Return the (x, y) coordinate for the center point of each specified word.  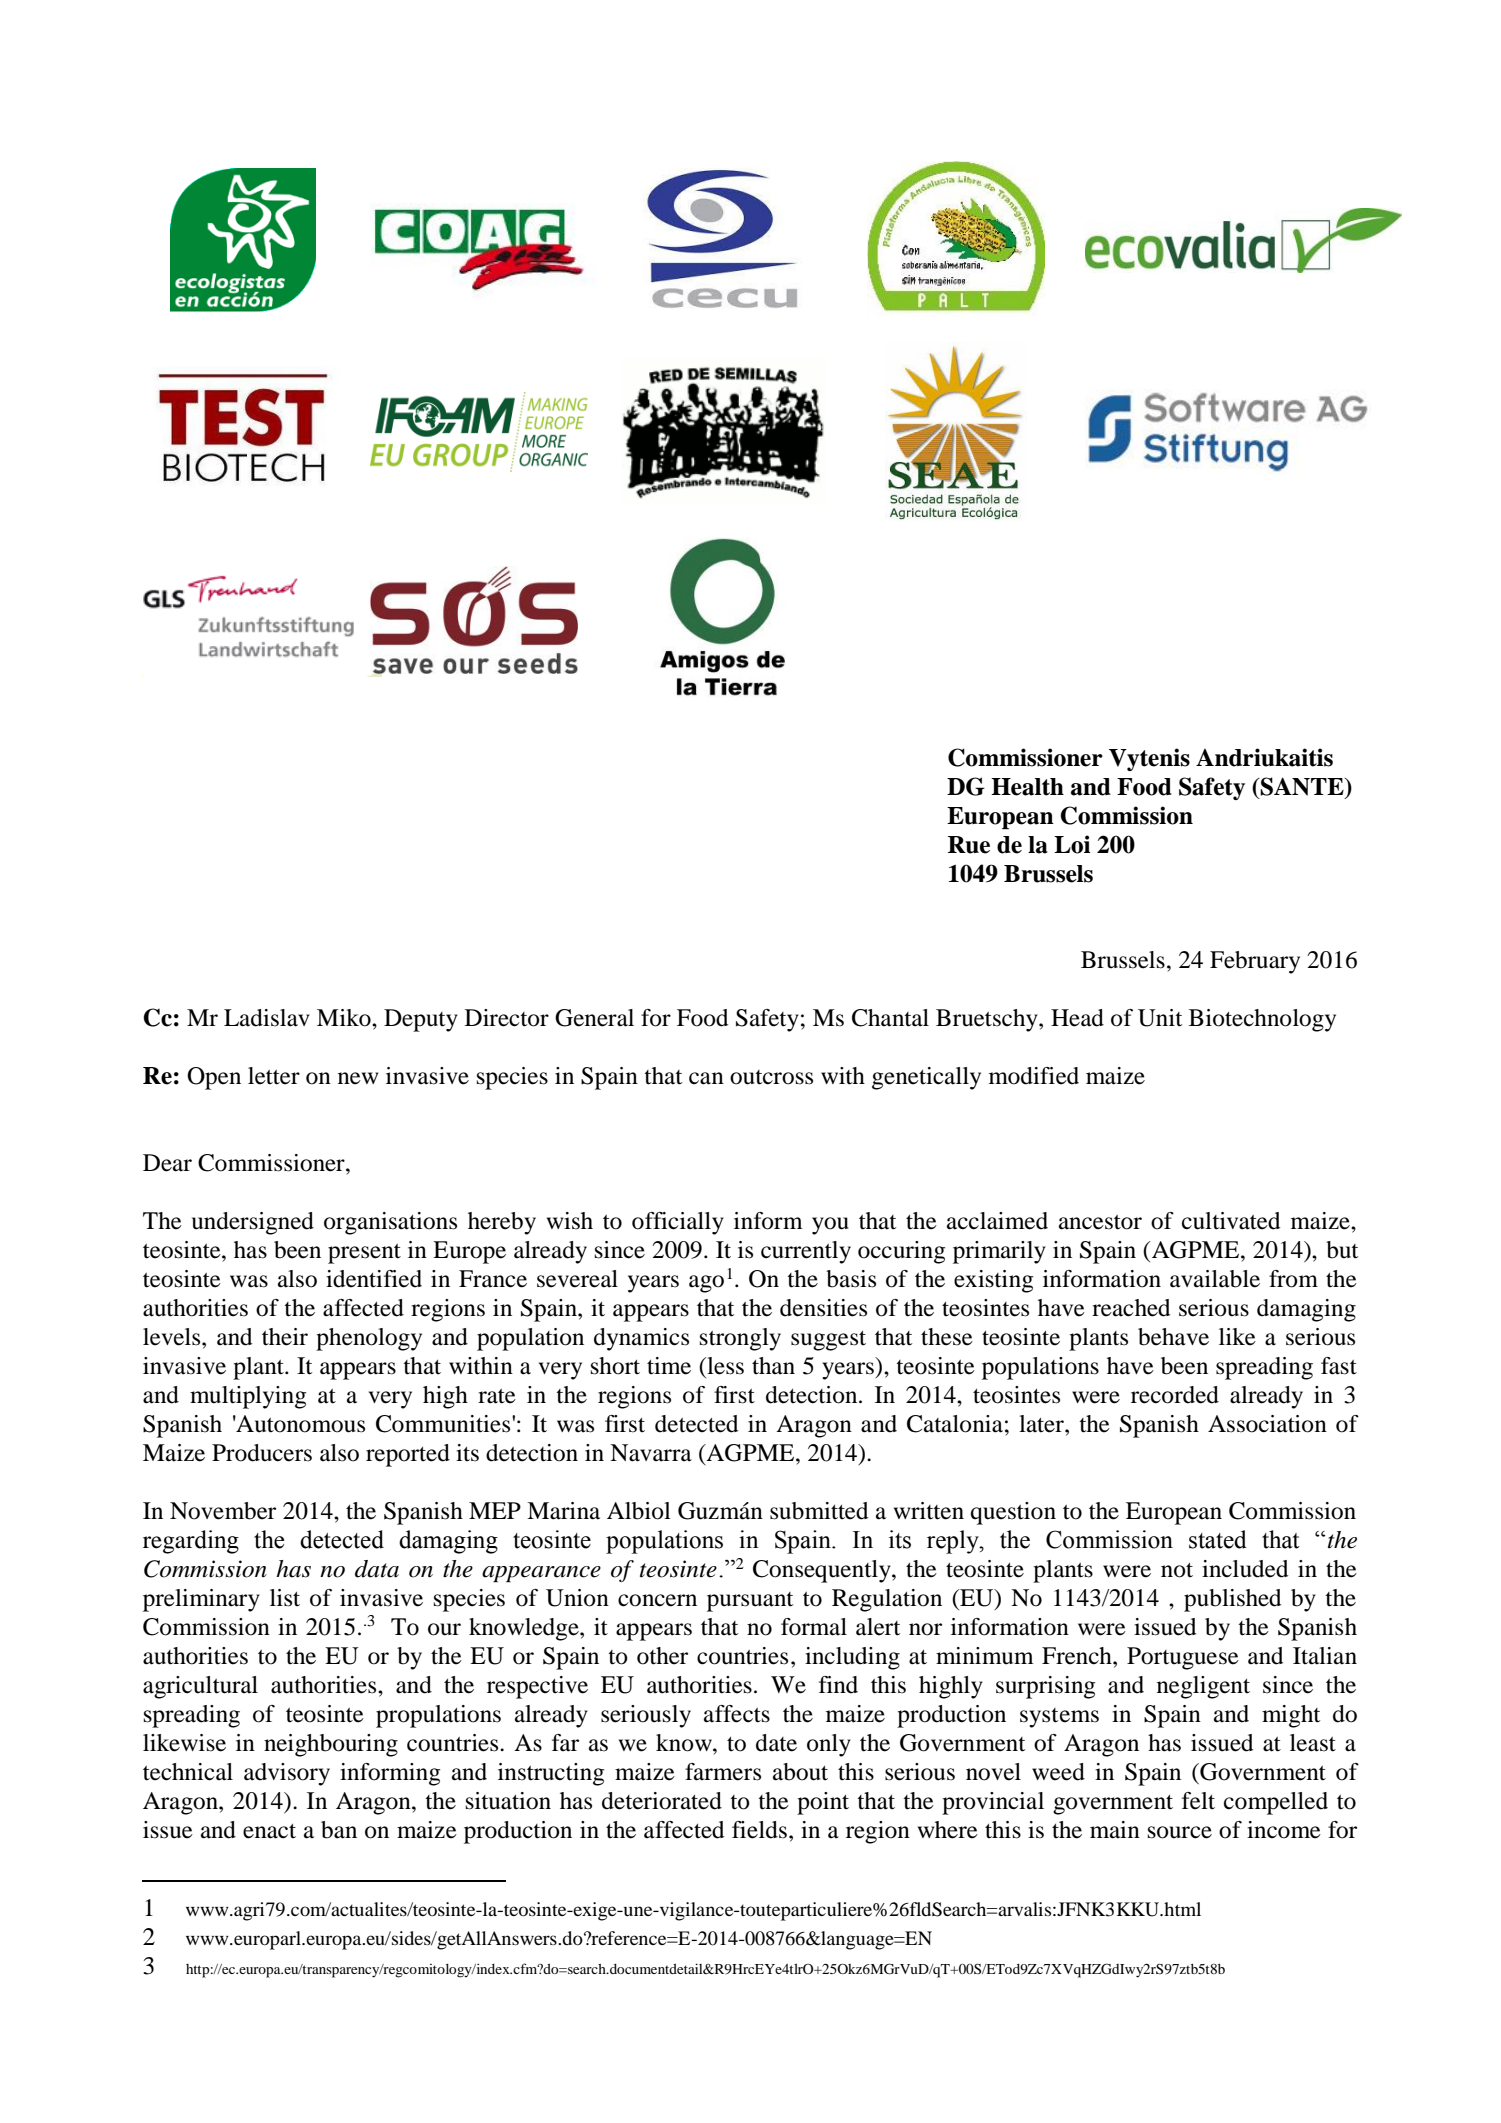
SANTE (1302, 787)
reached (1131, 1308)
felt (1198, 1801)
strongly (740, 1339)
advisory (287, 1774)
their (285, 1337)
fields (759, 1830)
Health (1027, 787)
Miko (345, 1018)
